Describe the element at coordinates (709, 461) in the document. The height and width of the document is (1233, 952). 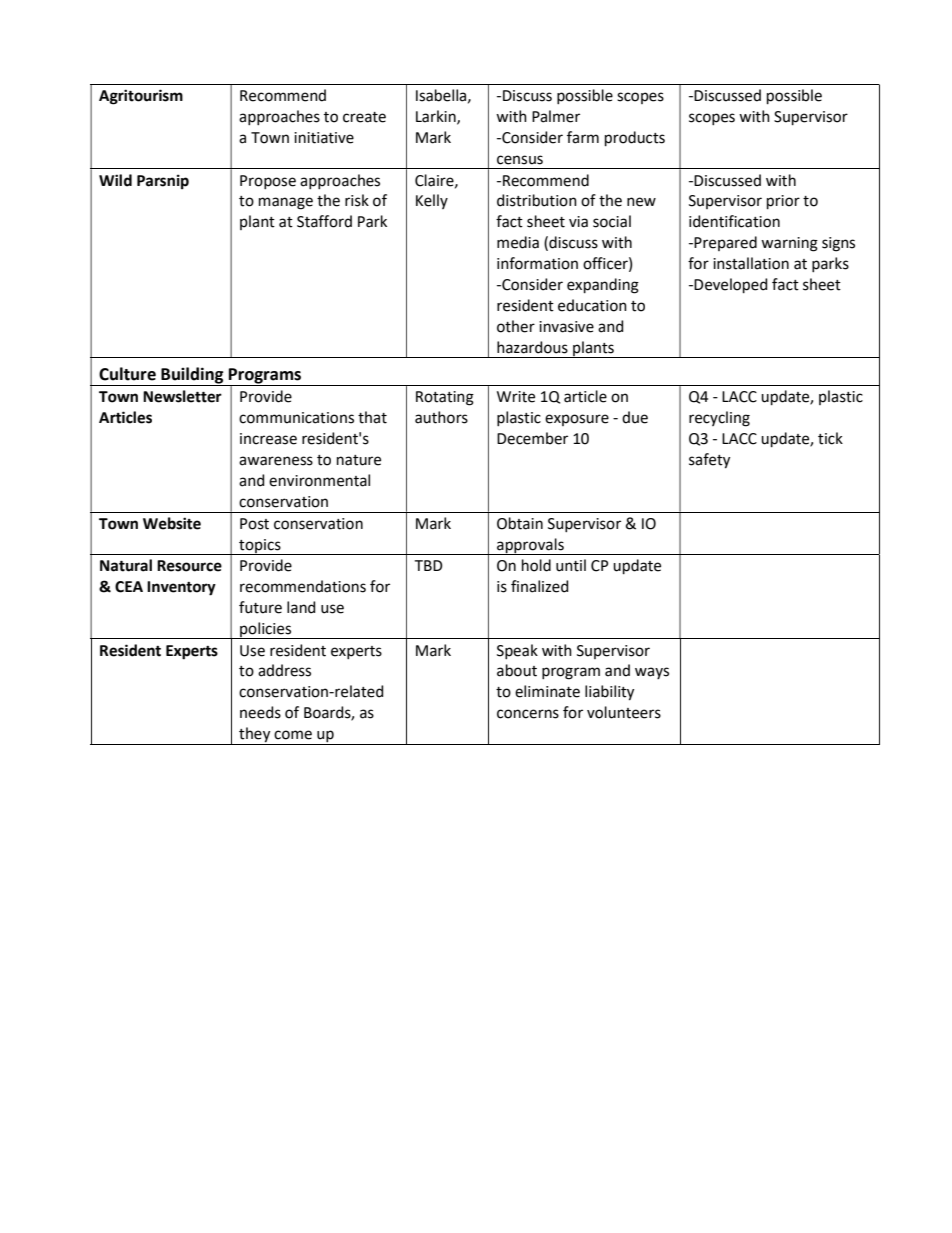
I see `safety` at that location.
